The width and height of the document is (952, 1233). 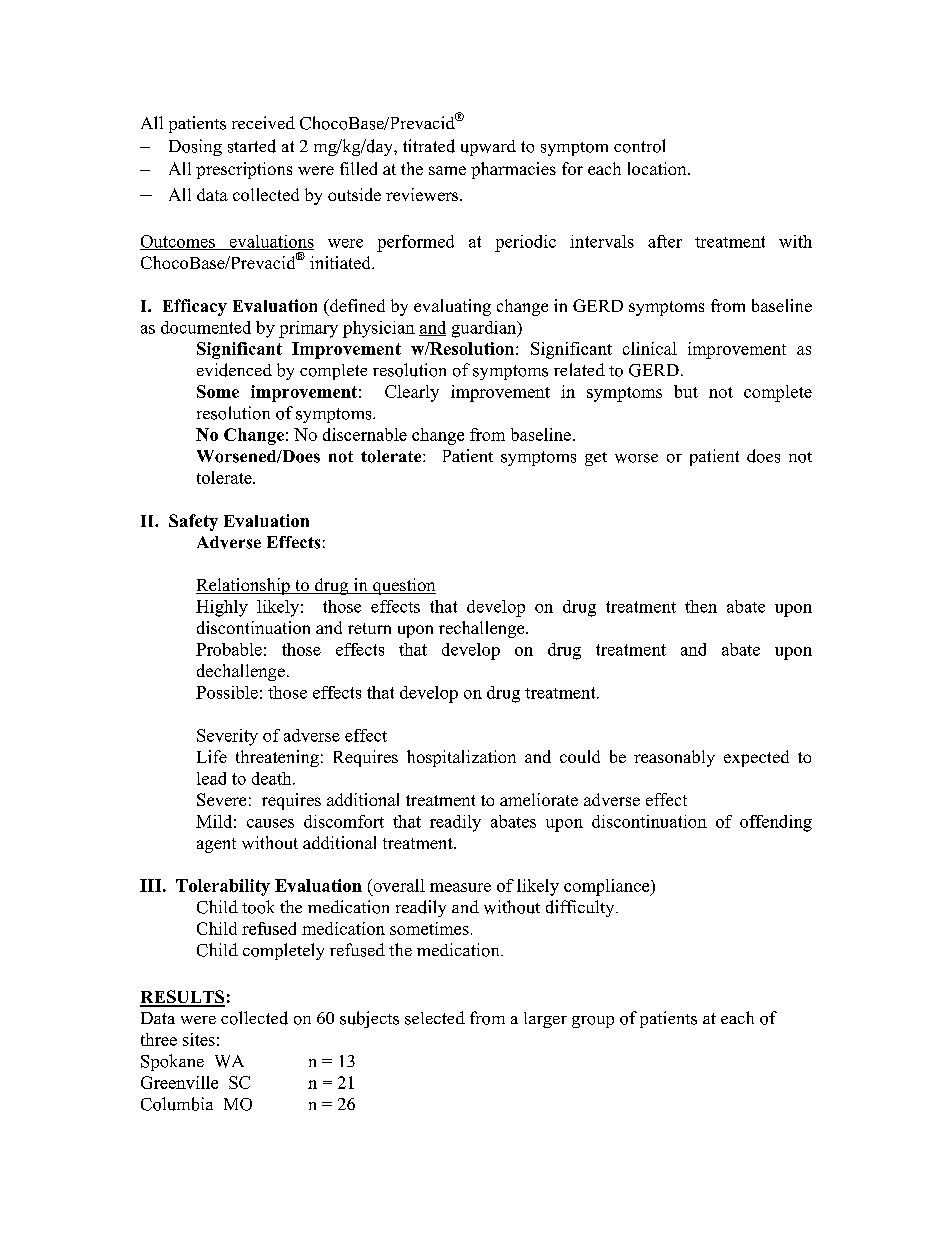 I want to click on Greenville, so click(x=179, y=1082).
